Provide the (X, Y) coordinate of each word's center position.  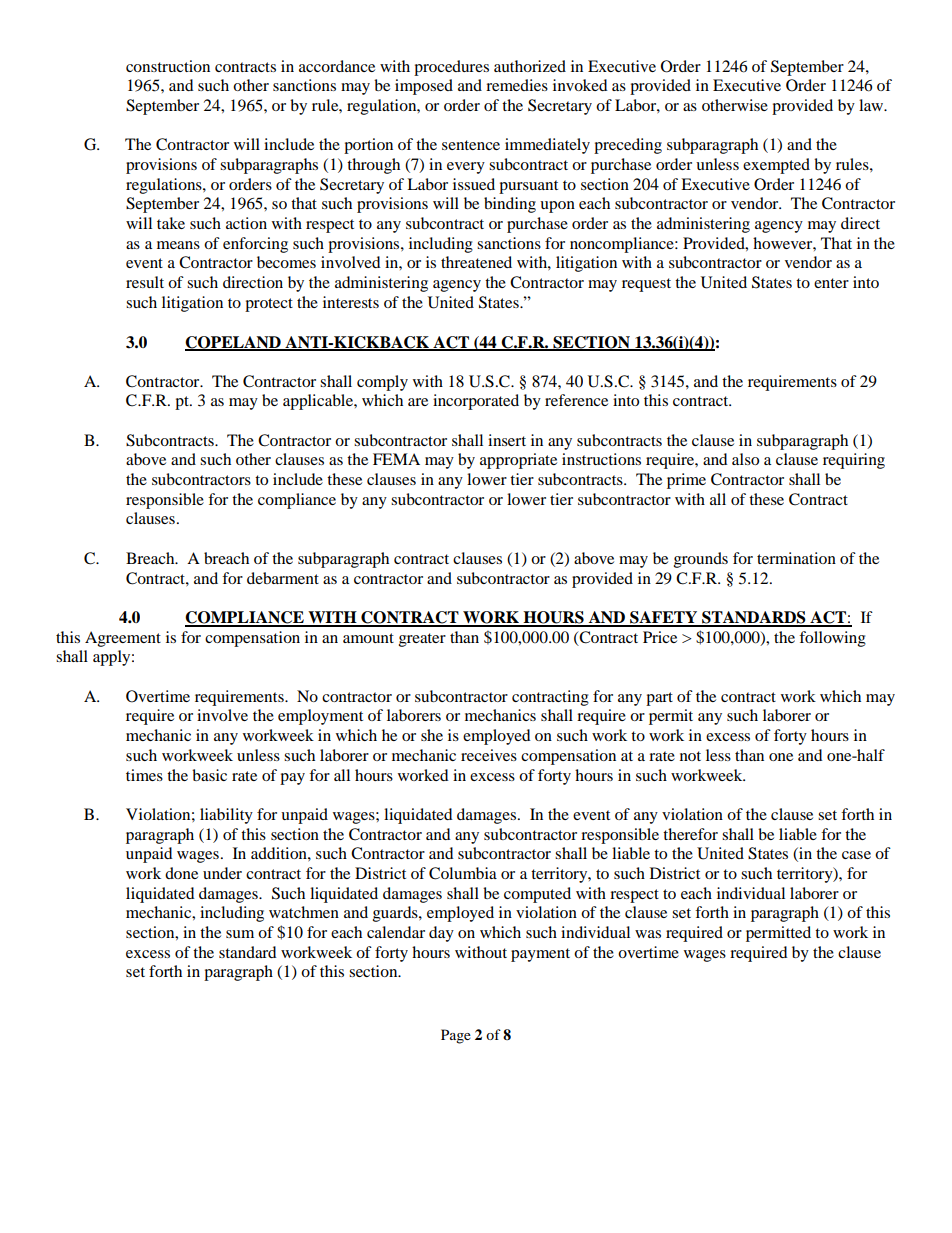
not (690, 756)
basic (209, 775)
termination (796, 558)
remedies (517, 85)
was (648, 934)
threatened (476, 262)
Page (456, 1036)
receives (489, 755)
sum (240, 934)
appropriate (518, 461)
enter (831, 283)
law (872, 105)
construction (168, 66)
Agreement (123, 639)
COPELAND (234, 343)
